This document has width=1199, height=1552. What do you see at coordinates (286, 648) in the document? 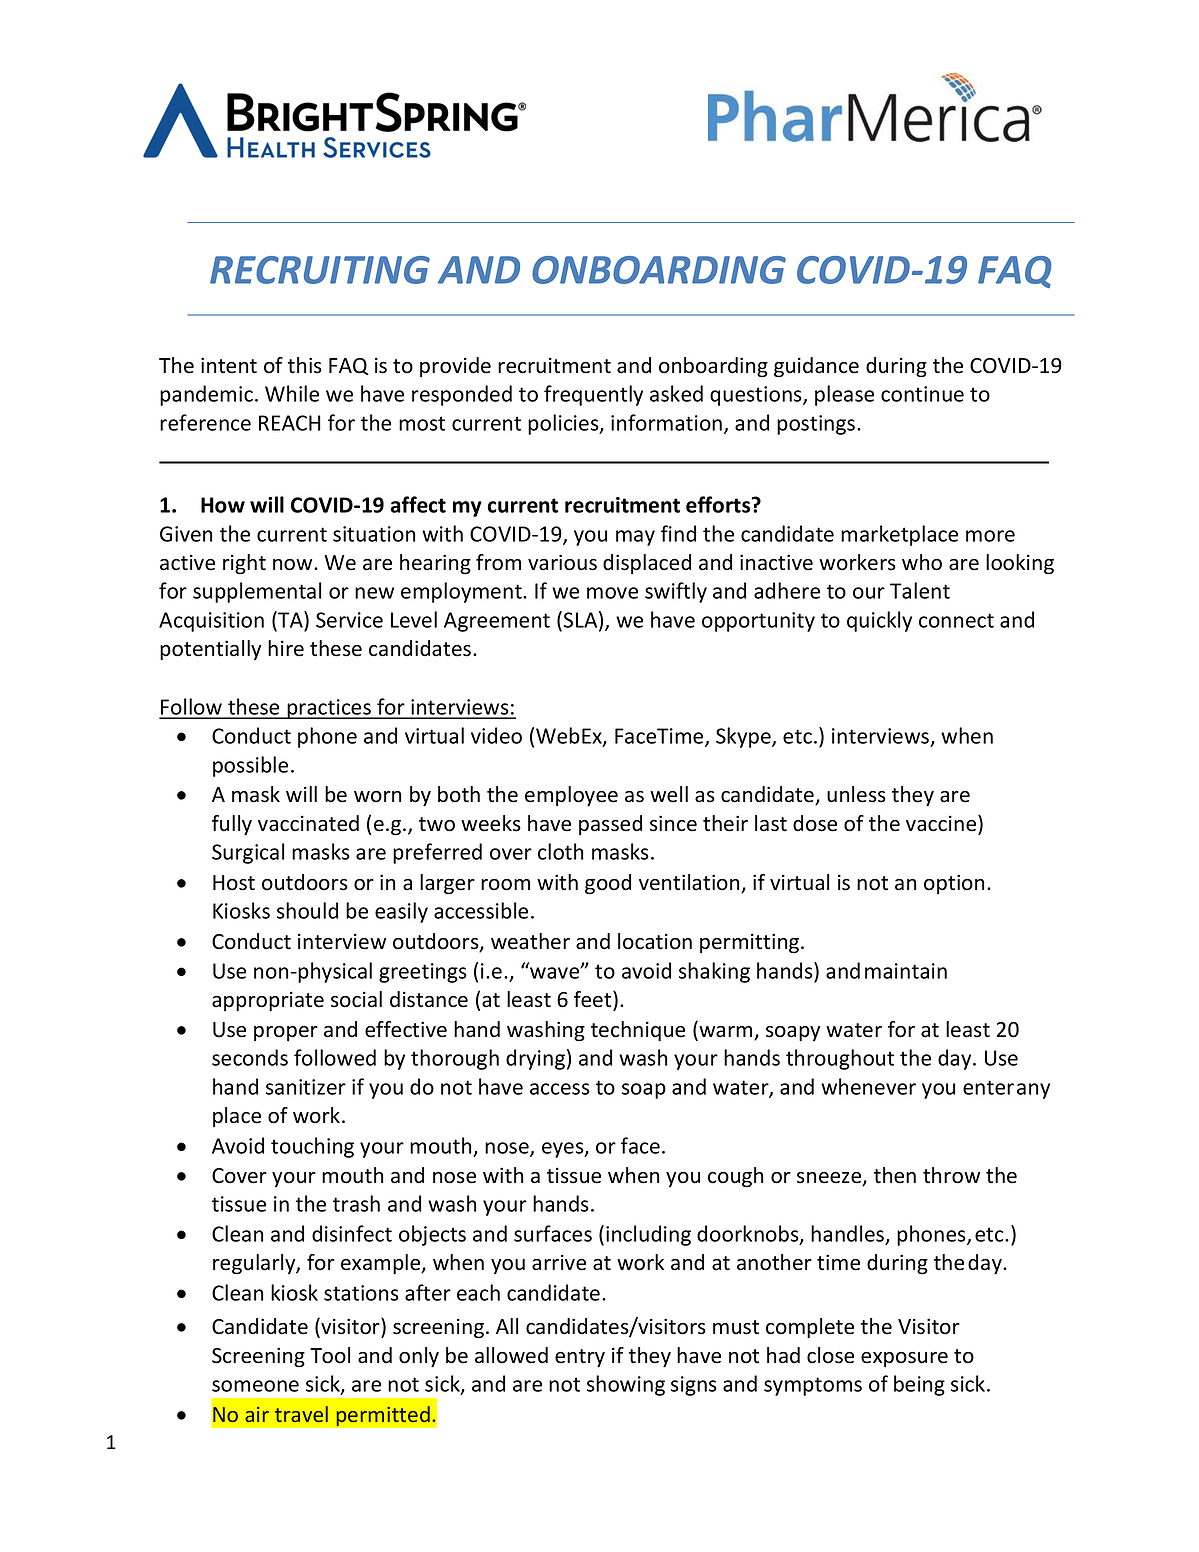
I see `hire` at bounding box center [286, 648].
